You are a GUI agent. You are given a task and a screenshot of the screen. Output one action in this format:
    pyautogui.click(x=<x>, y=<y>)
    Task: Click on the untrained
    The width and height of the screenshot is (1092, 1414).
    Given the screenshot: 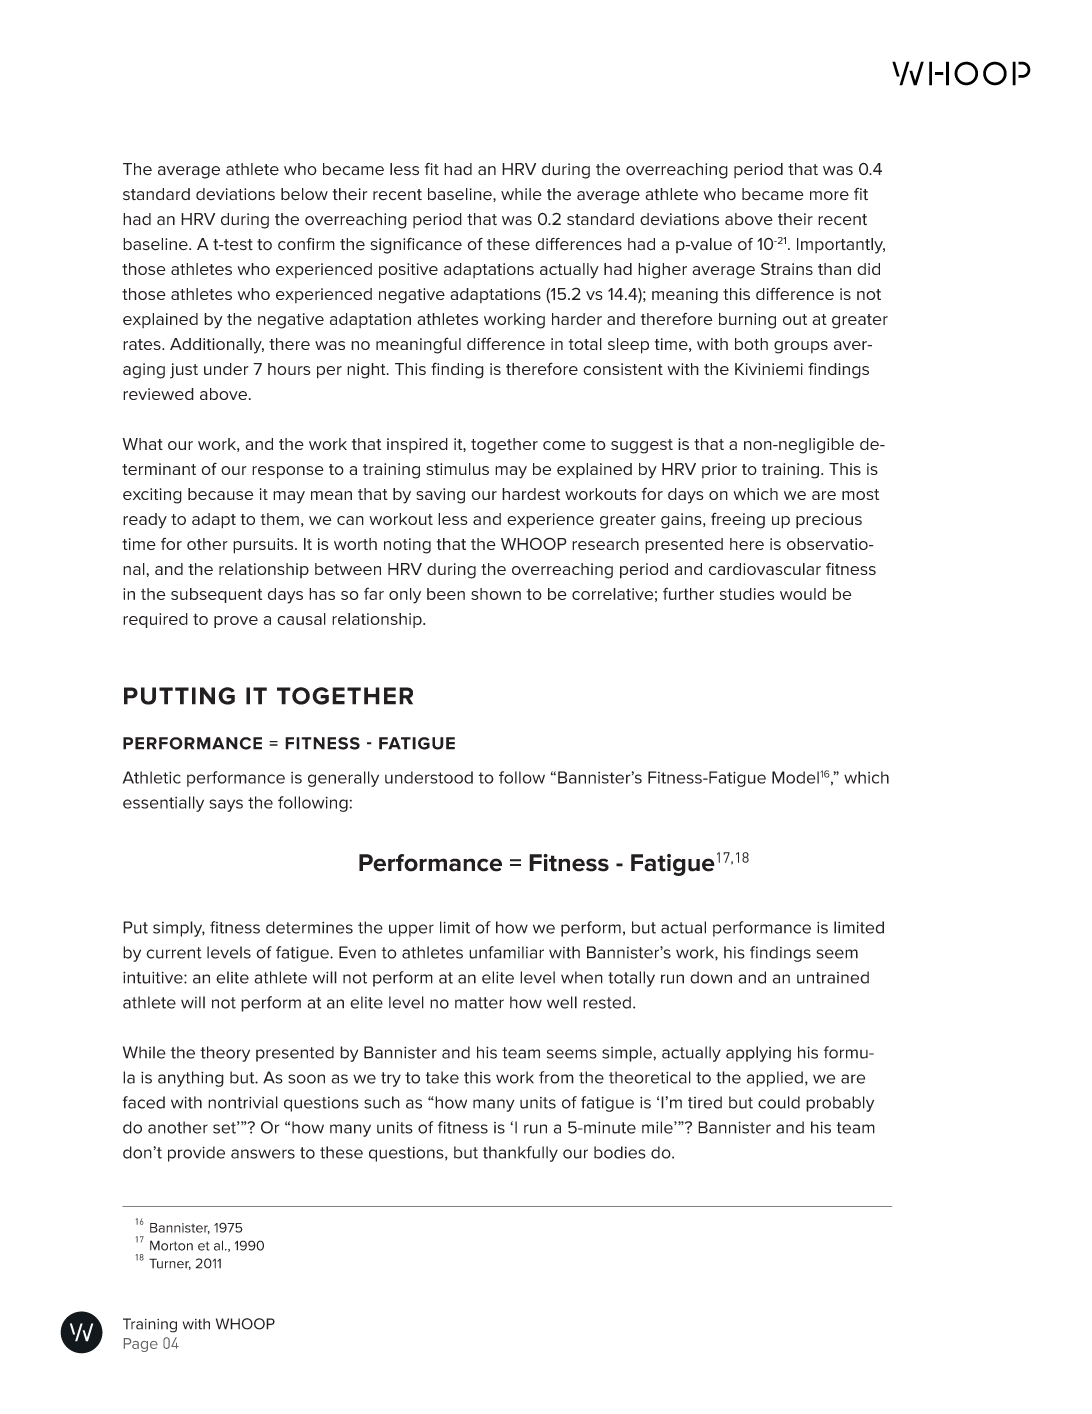 What is the action you would take?
    pyautogui.click(x=833, y=977)
